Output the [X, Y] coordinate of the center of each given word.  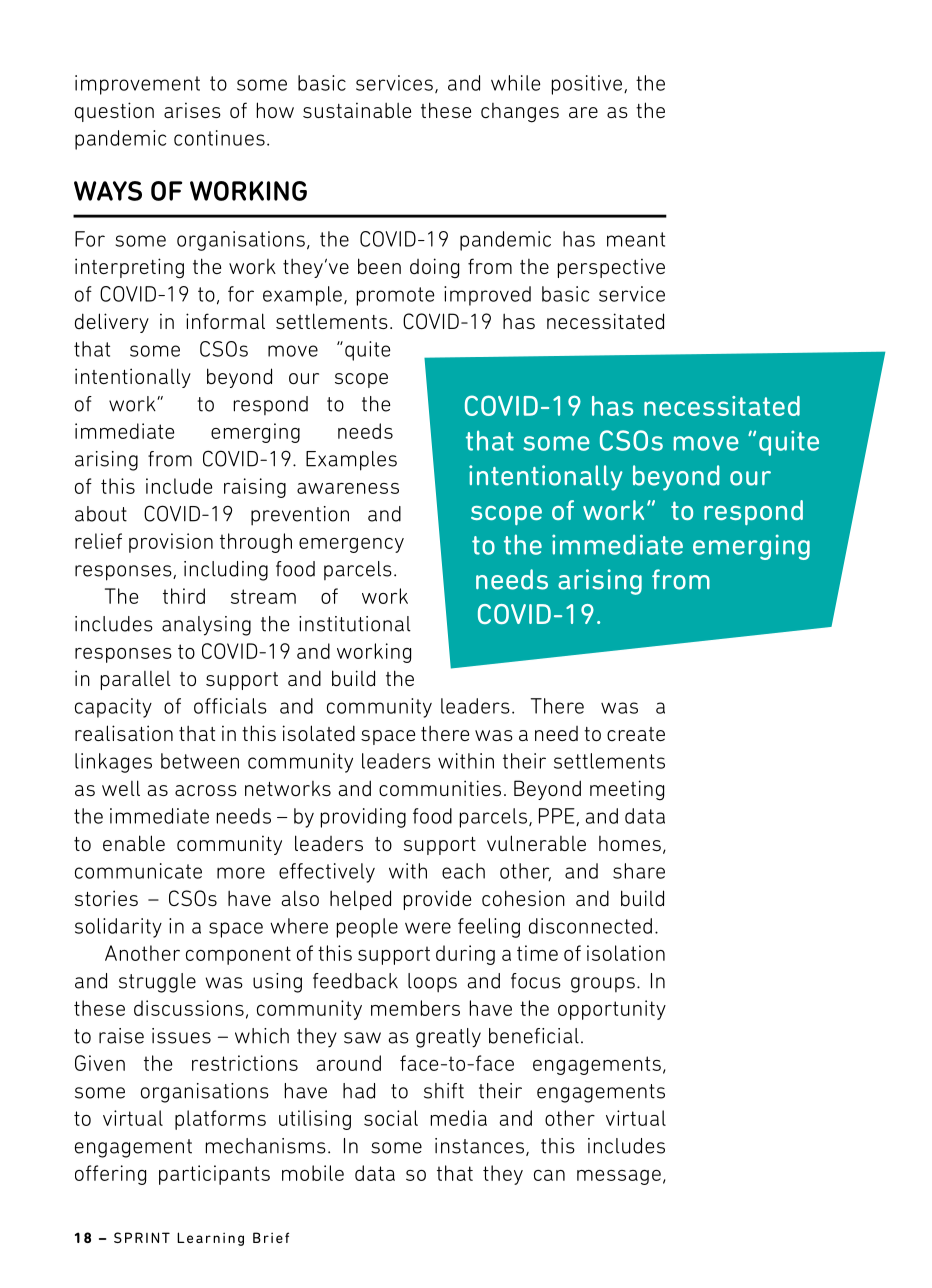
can [549, 1175]
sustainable [357, 110]
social [391, 1118]
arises [192, 110]
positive [588, 85]
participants [214, 1175]
